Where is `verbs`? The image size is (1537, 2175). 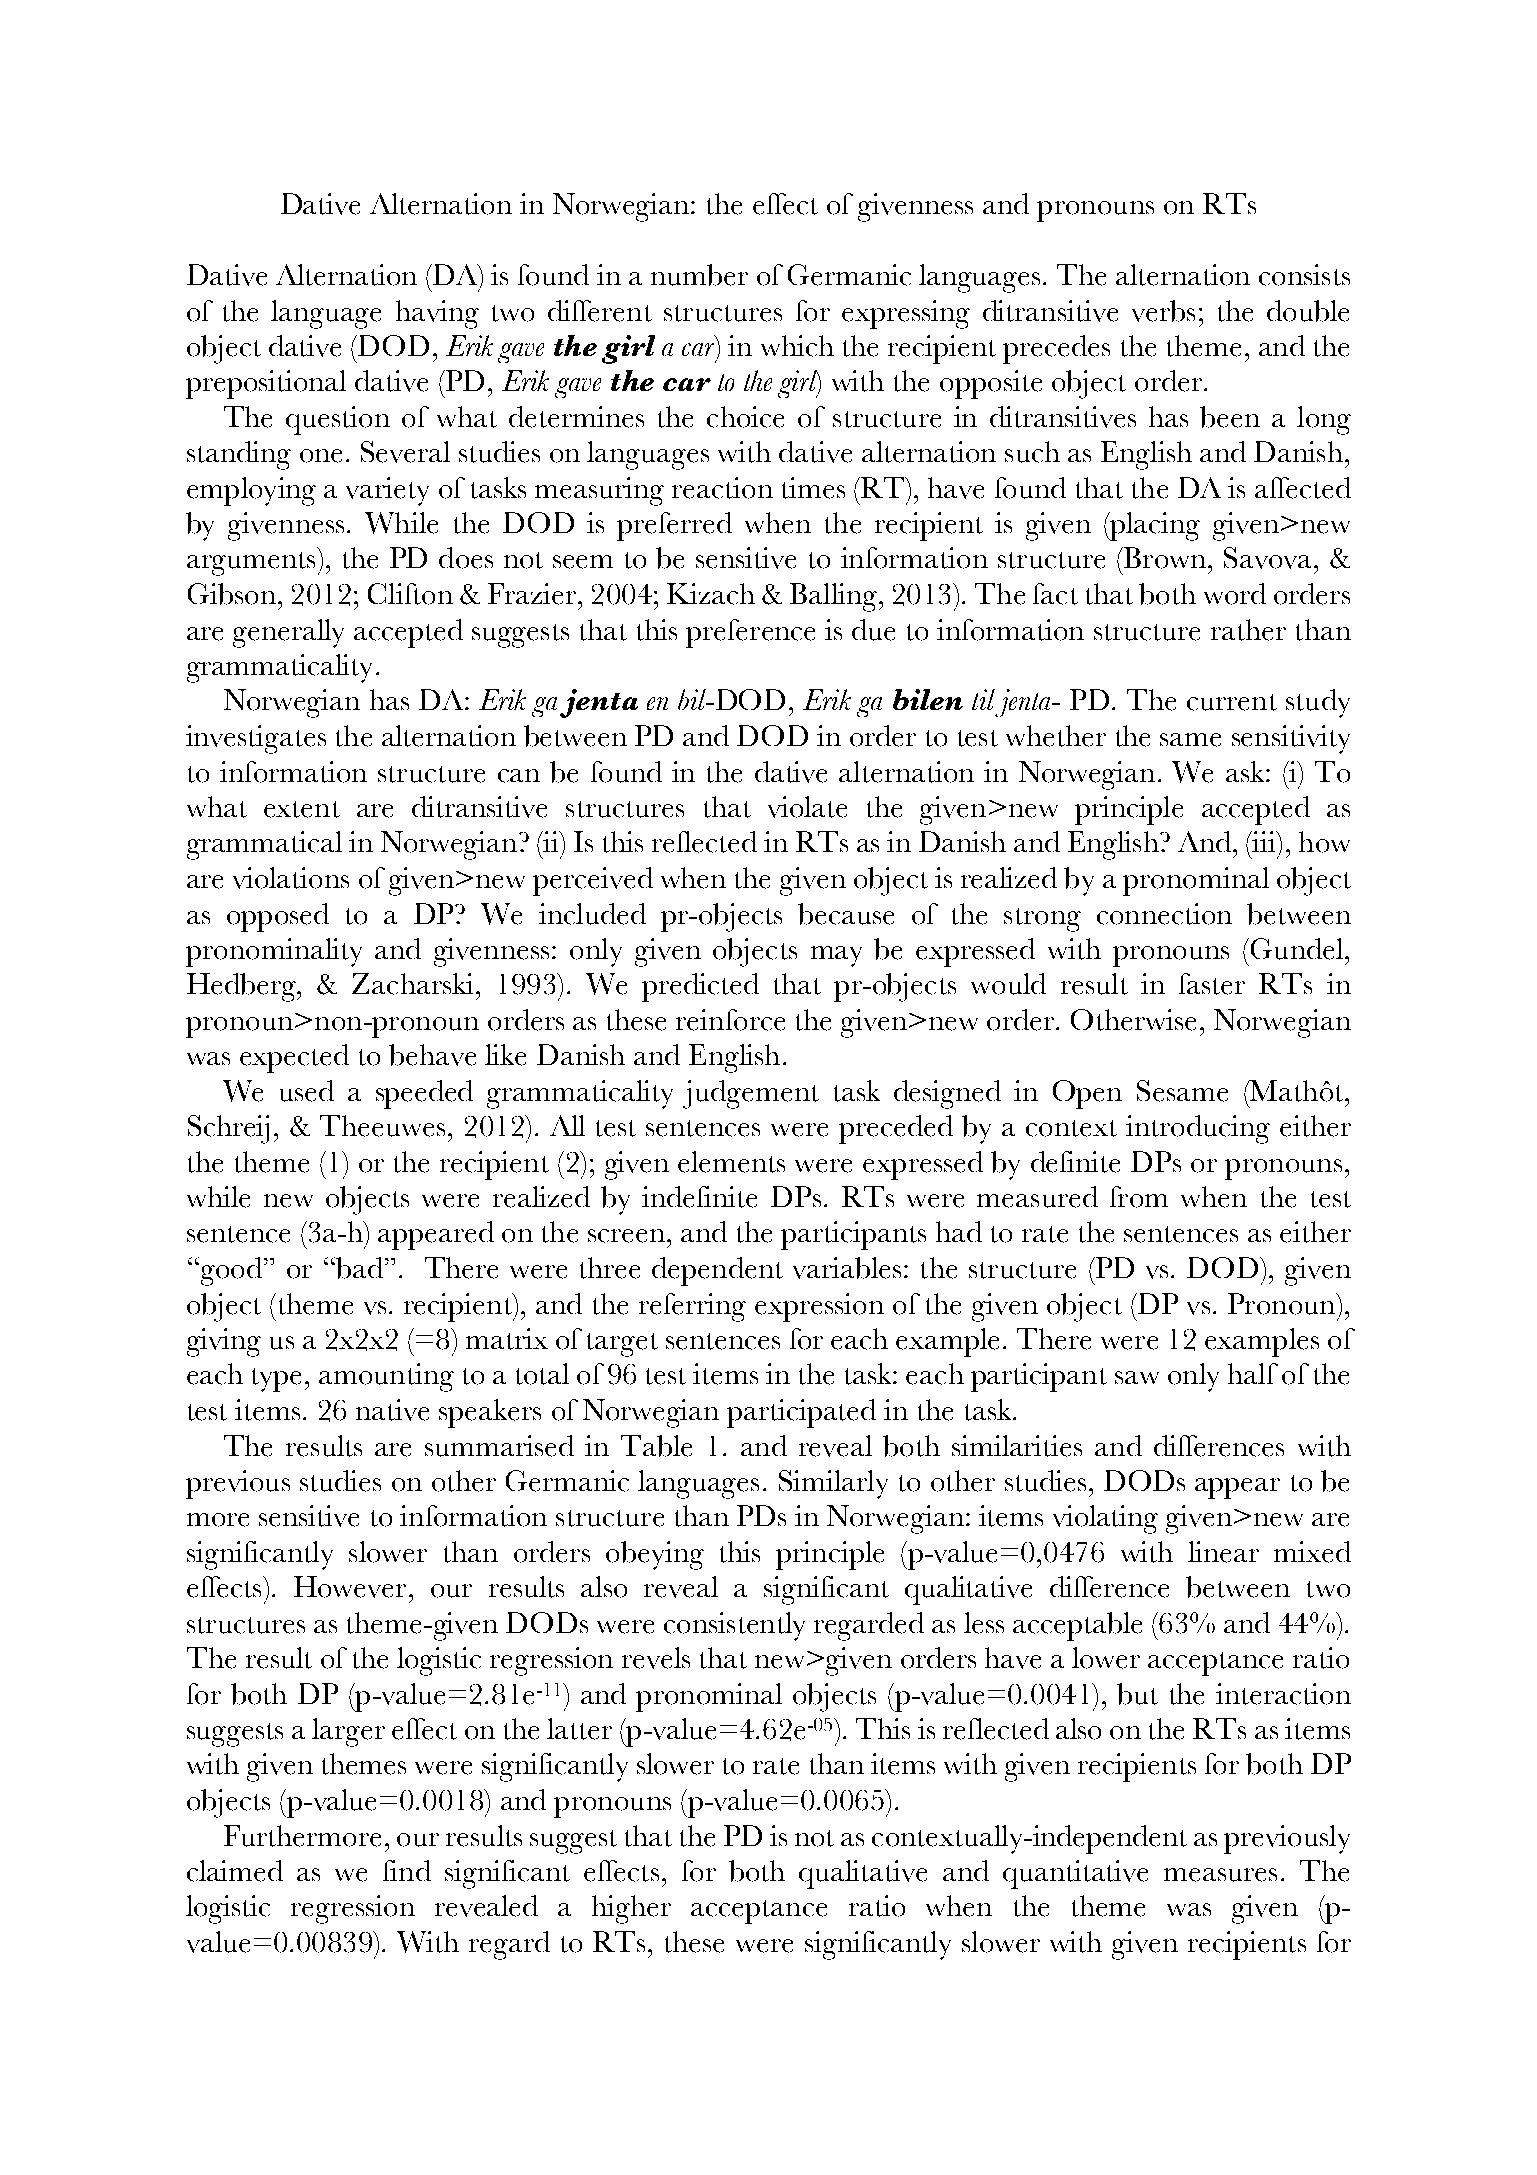
verbs is located at coordinates (1163, 311).
